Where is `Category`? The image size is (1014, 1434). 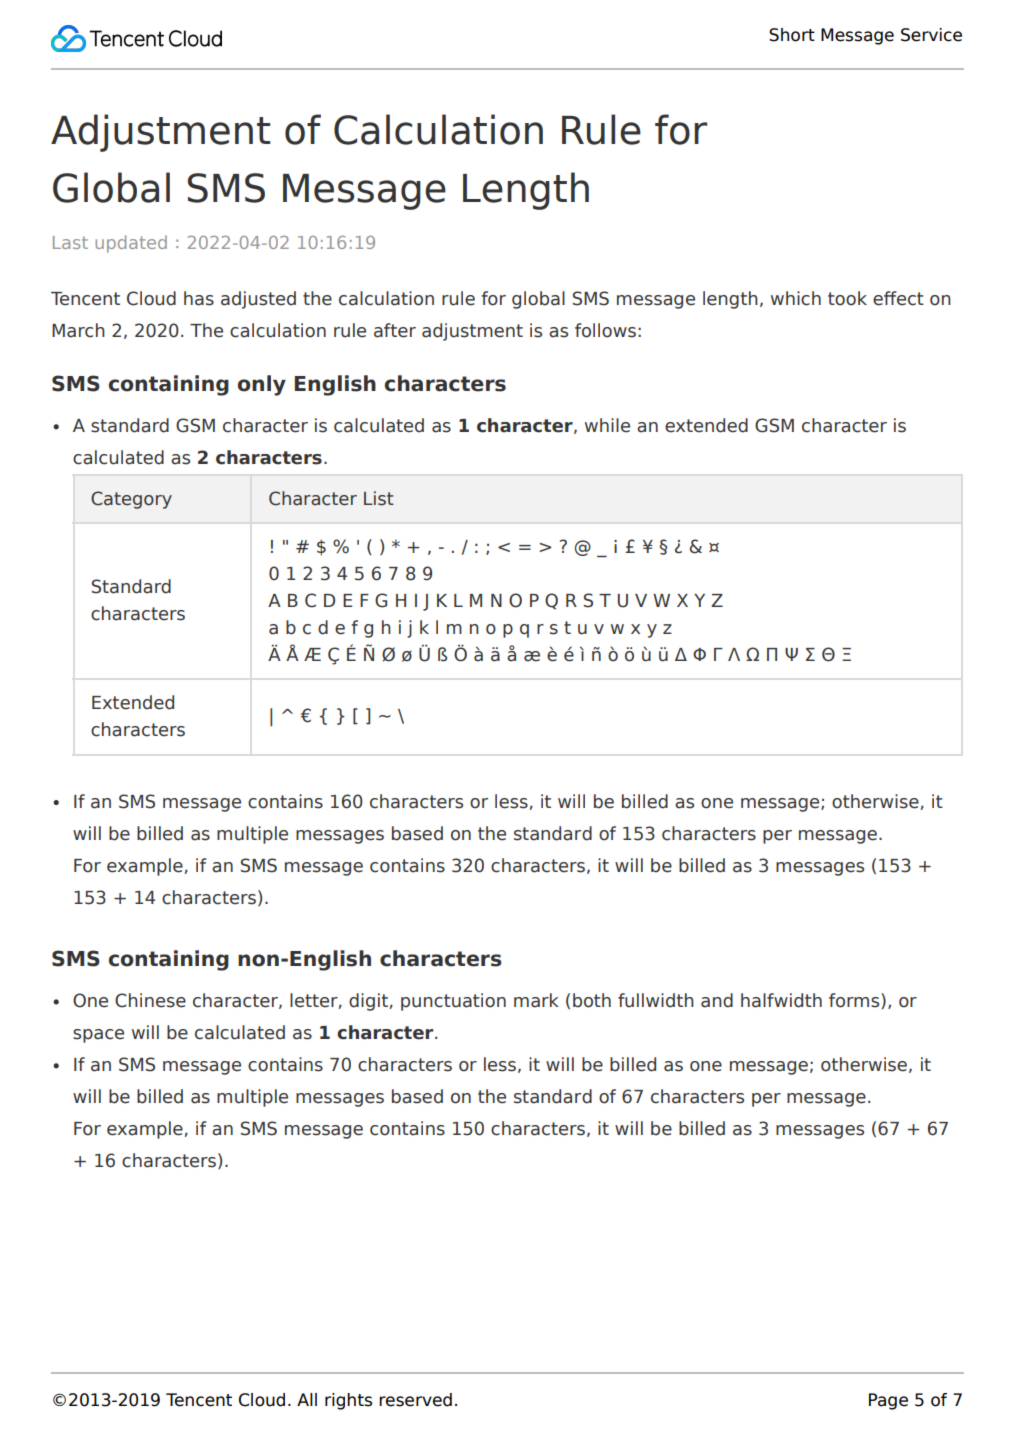 Category is located at coordinates (131, 500).
